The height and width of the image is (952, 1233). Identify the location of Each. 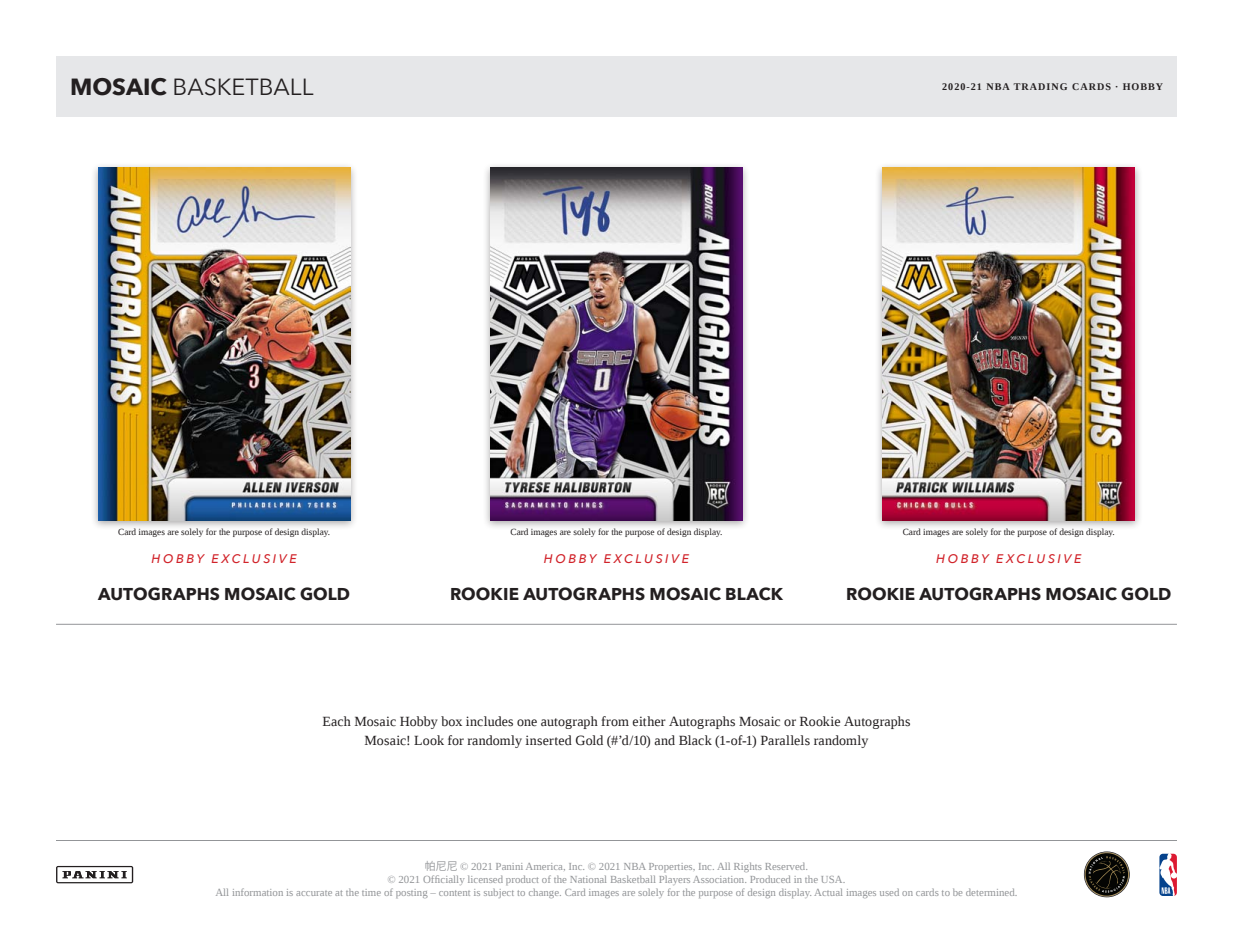
(337, 721).
